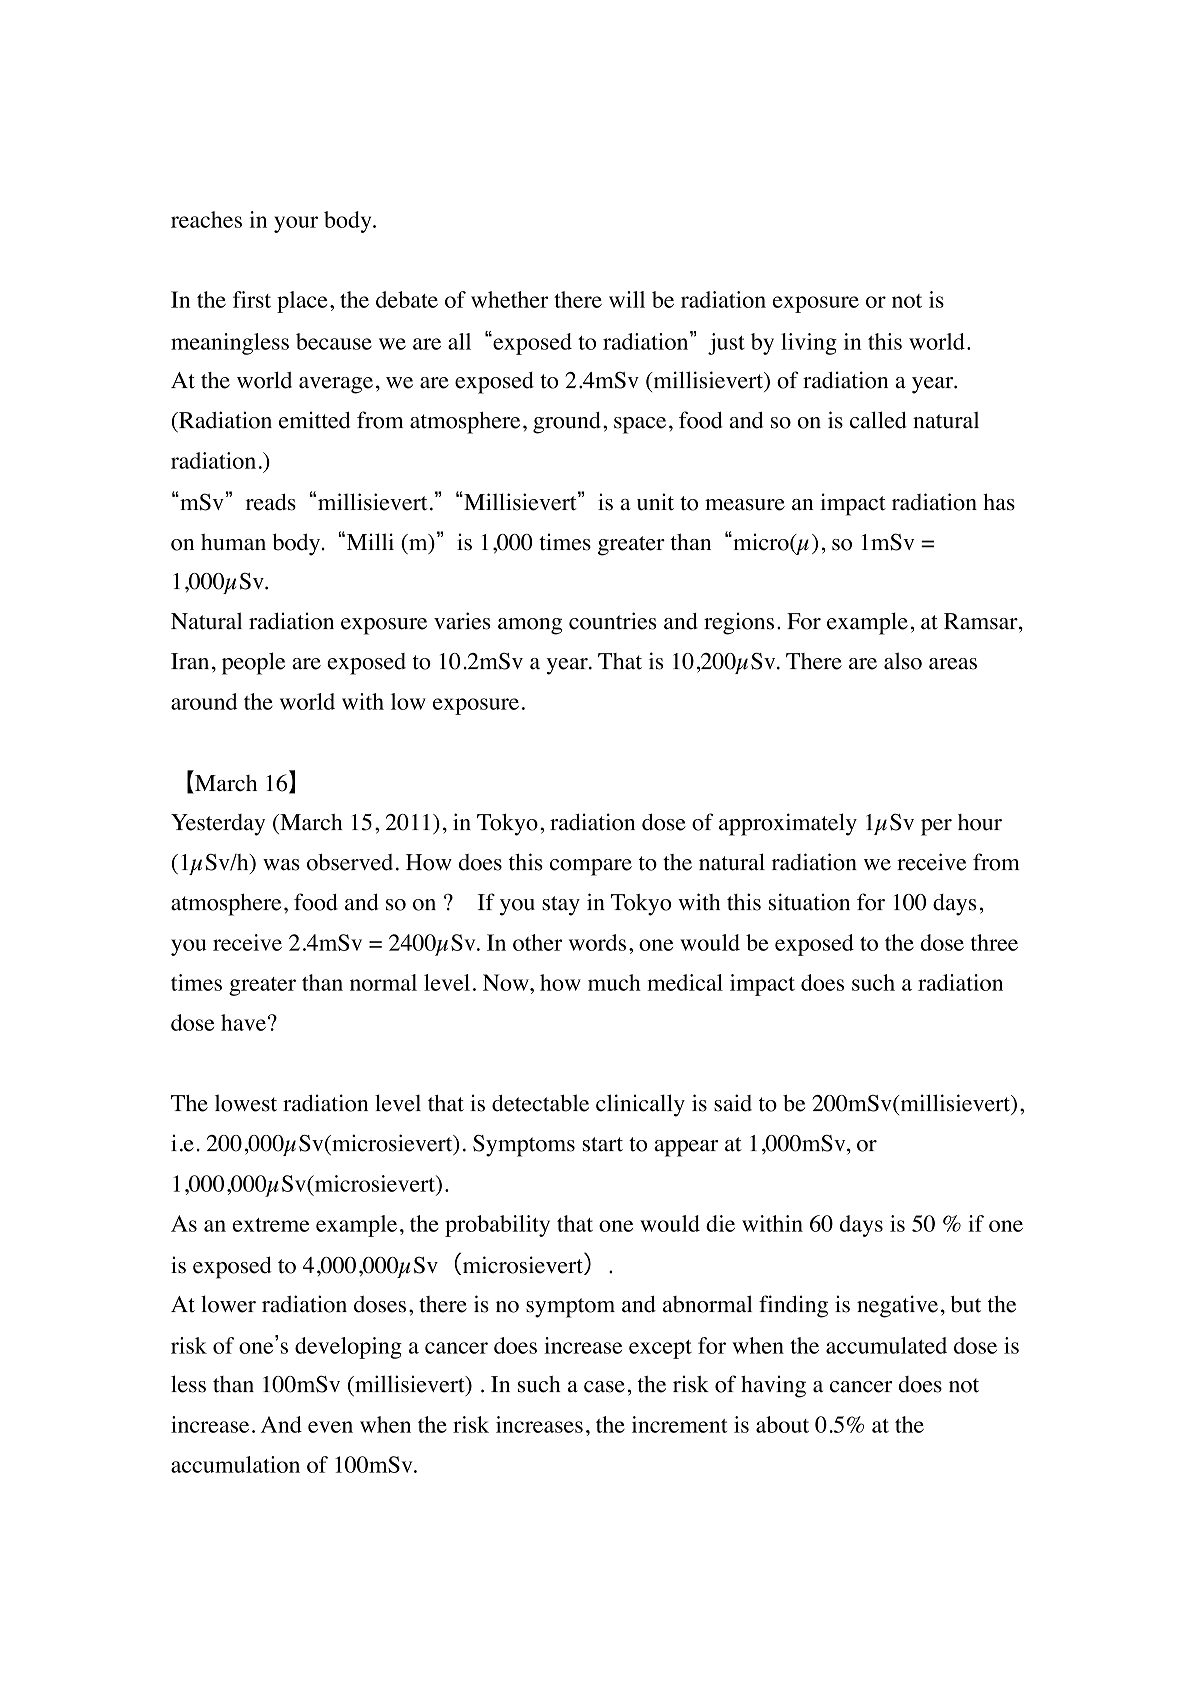  Describe the element at coordinates (296, 224) in the page. I see `your` at that location.
